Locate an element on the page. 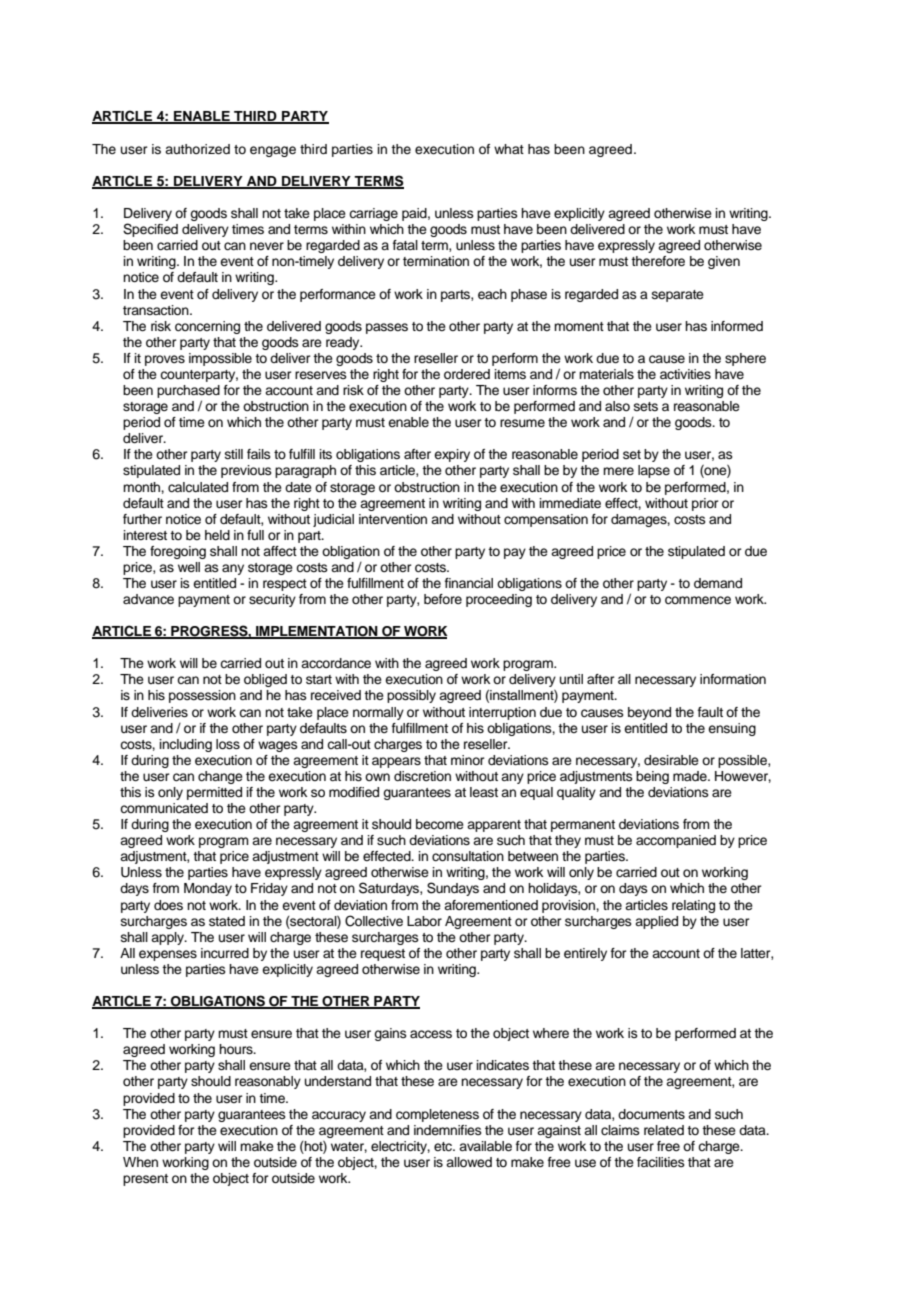 The image size is (924, 1308). When is located at coordinates (140, 1162).
